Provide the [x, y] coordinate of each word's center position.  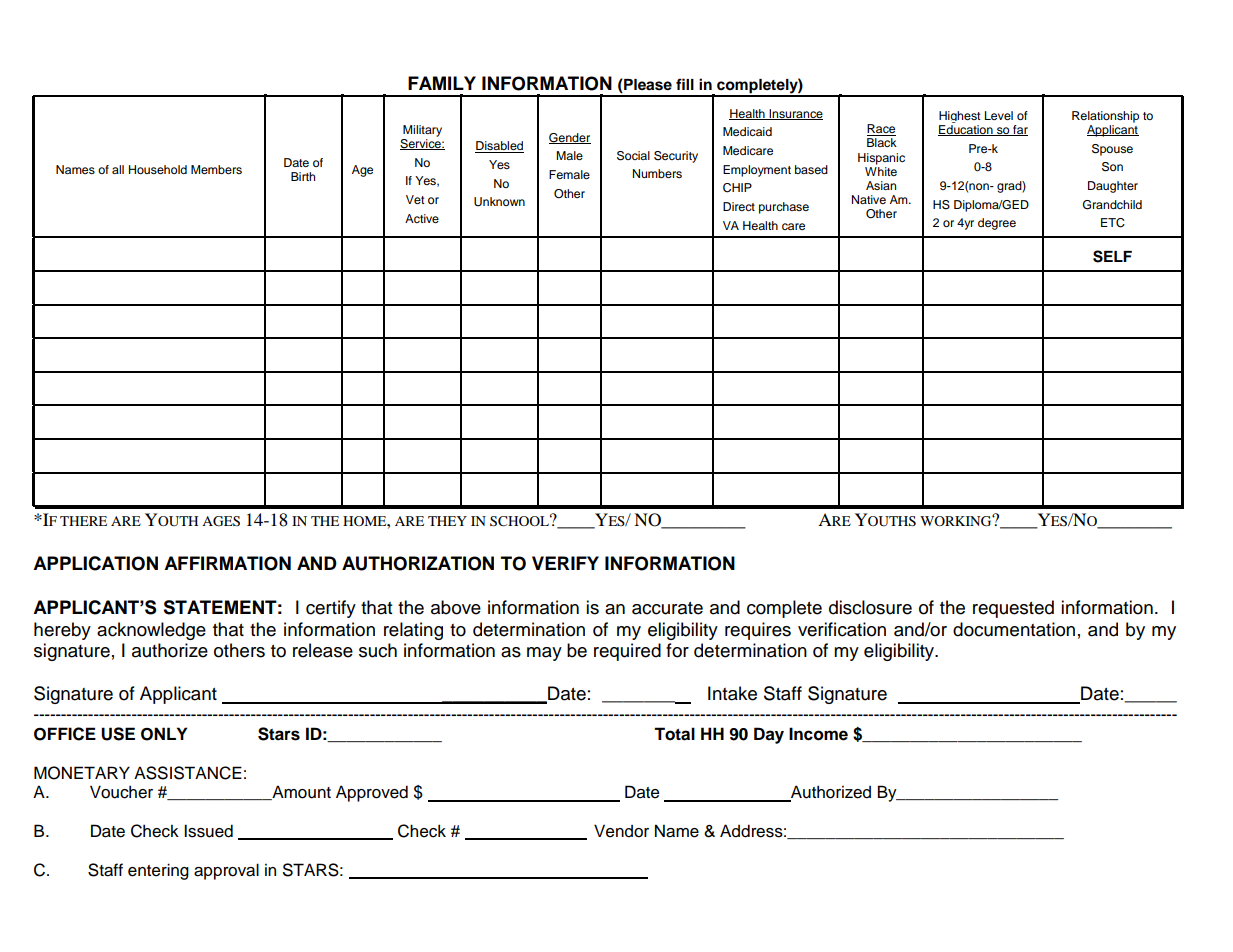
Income [818, 734]
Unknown [499, 202]
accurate [667, 608]
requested [1013, 609]
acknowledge [151, 631]
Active [422, 218]
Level [999, 115]
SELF [1112, 256]
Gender [570, 138]
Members [216, 169]
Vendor [621, 831]
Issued [208, 831]
